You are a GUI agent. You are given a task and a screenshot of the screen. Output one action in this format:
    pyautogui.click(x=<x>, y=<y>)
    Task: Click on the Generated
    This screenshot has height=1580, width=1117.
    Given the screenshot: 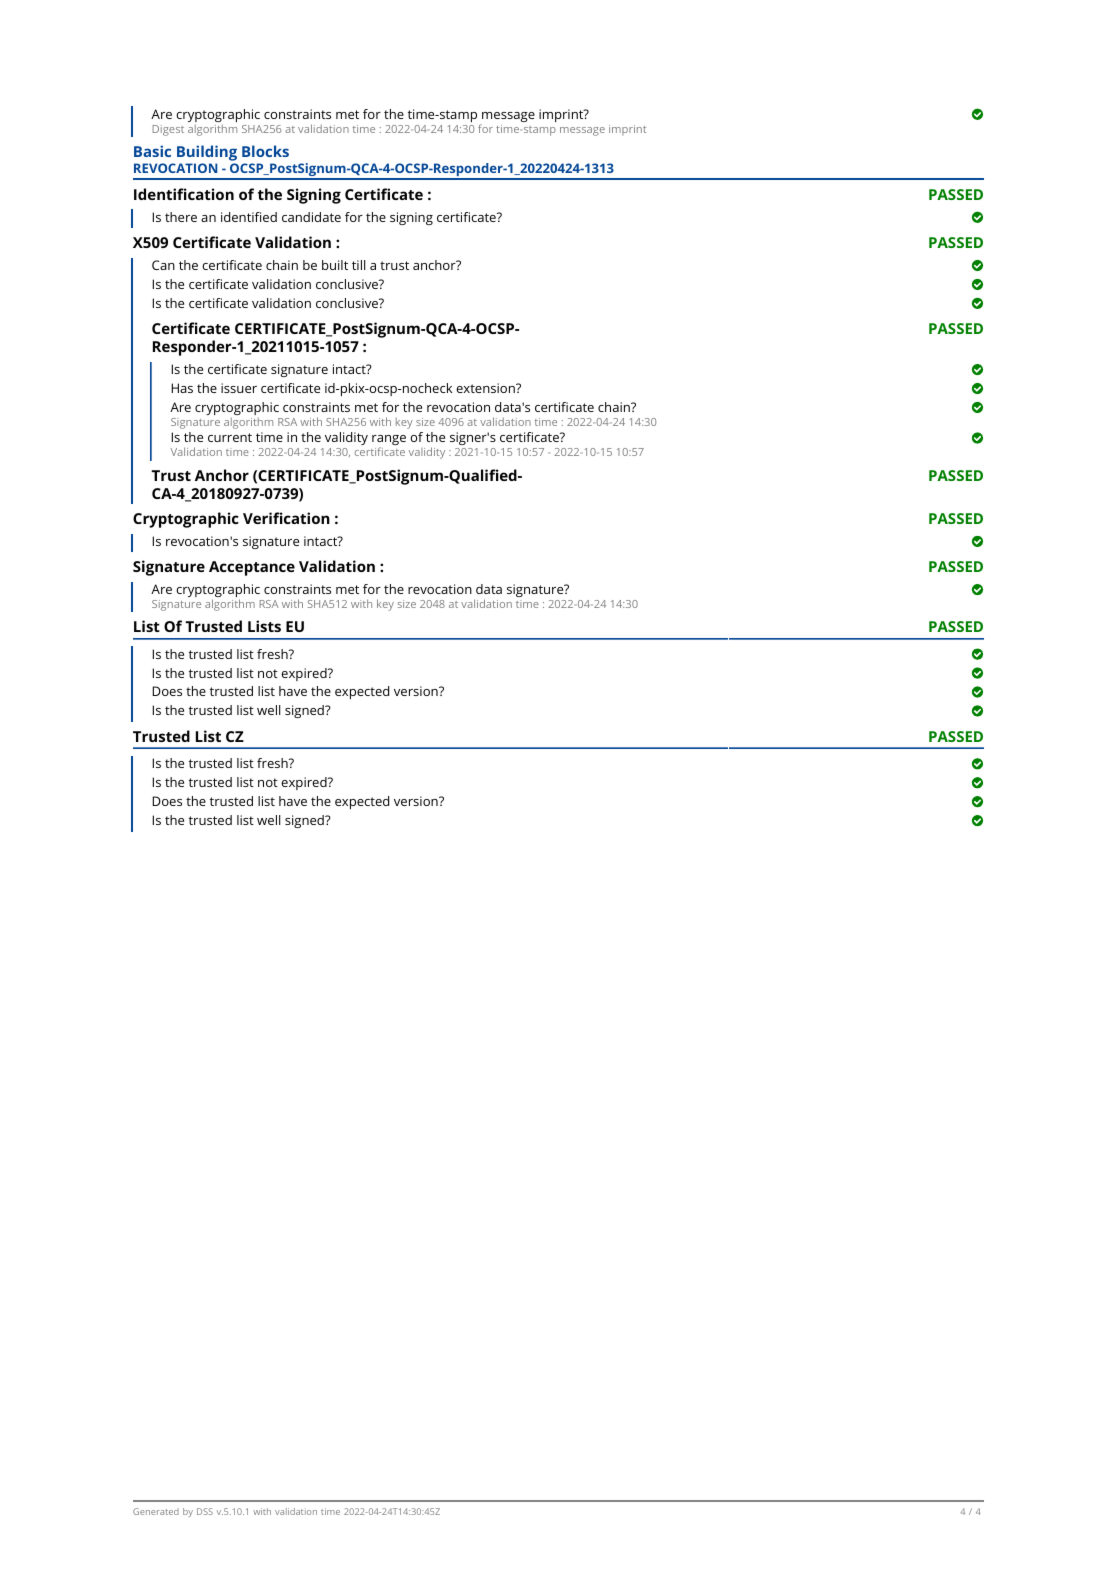 What is the action you would take?
    pyautogui.click(x=156, y=1511)
